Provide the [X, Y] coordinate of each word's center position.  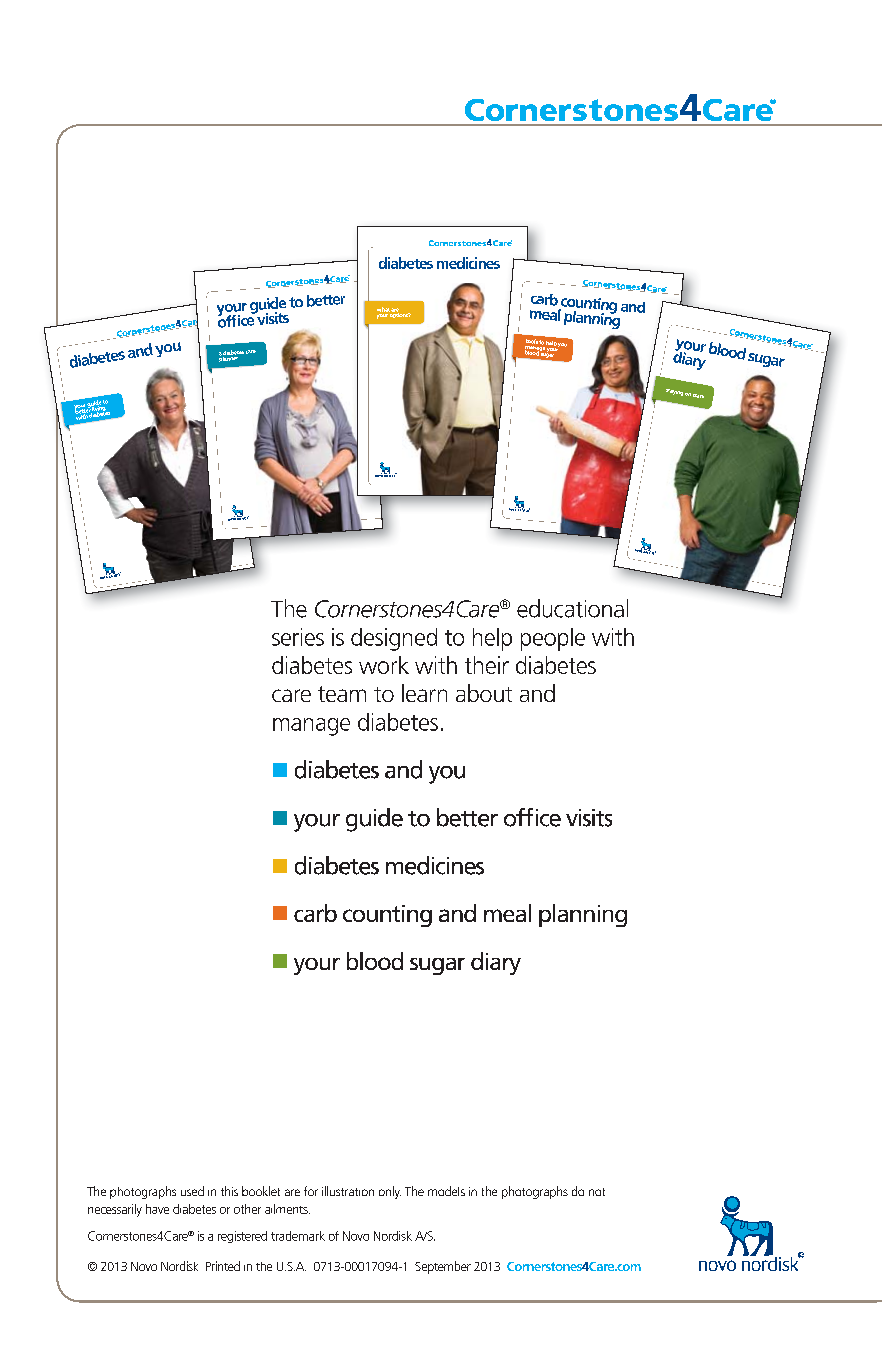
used [192, 1191]
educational [572, 608]
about [484, 693]
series [298, 637]
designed [394, 639]
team [342, 694]
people [553, 639]
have [157, 1209]
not [597, 1192]
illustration [348, 1191]
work [384, 665]
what [383, 309]
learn [424, 693]
